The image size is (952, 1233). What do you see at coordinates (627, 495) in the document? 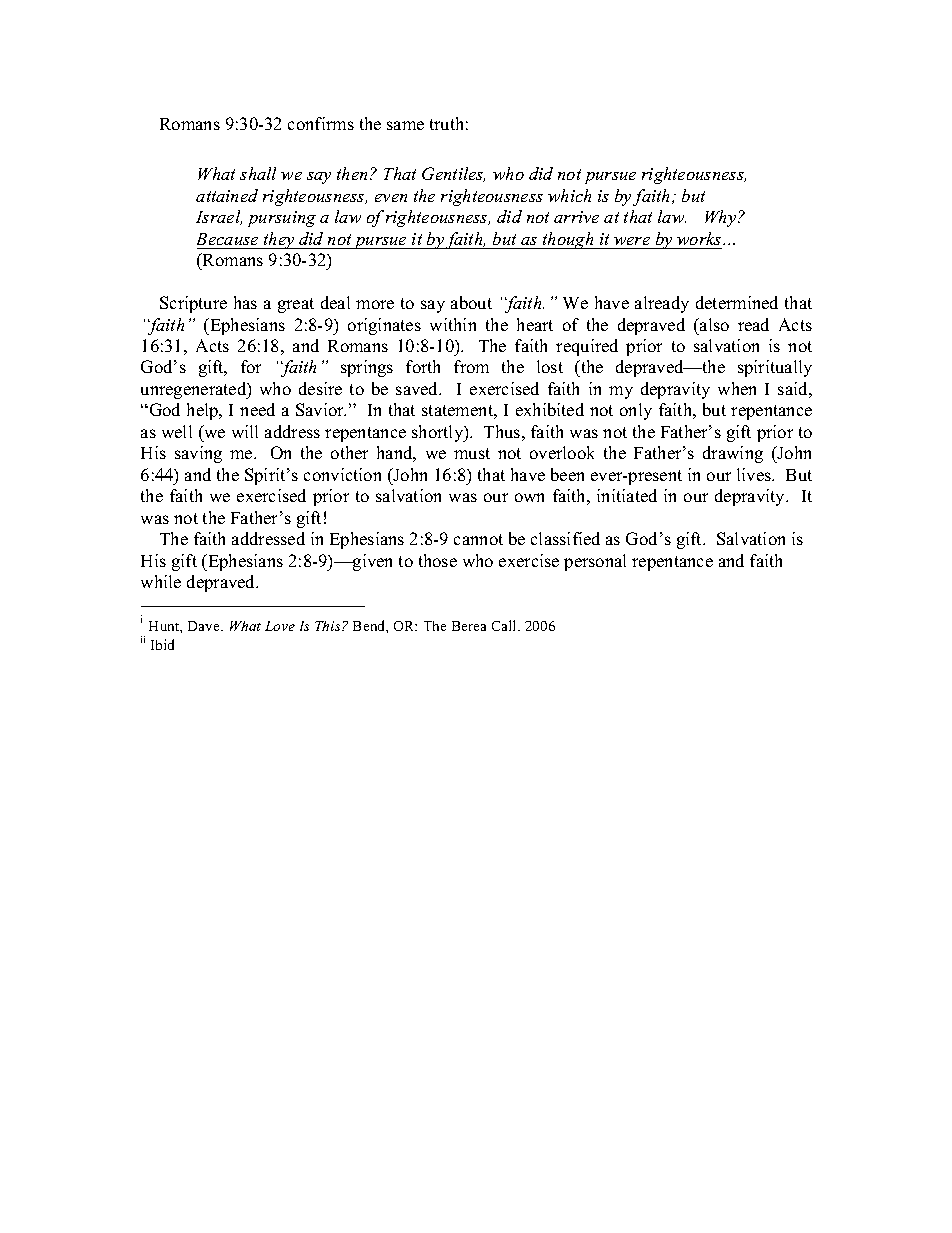
I see `initiated` at bounding box center [627, 495].
